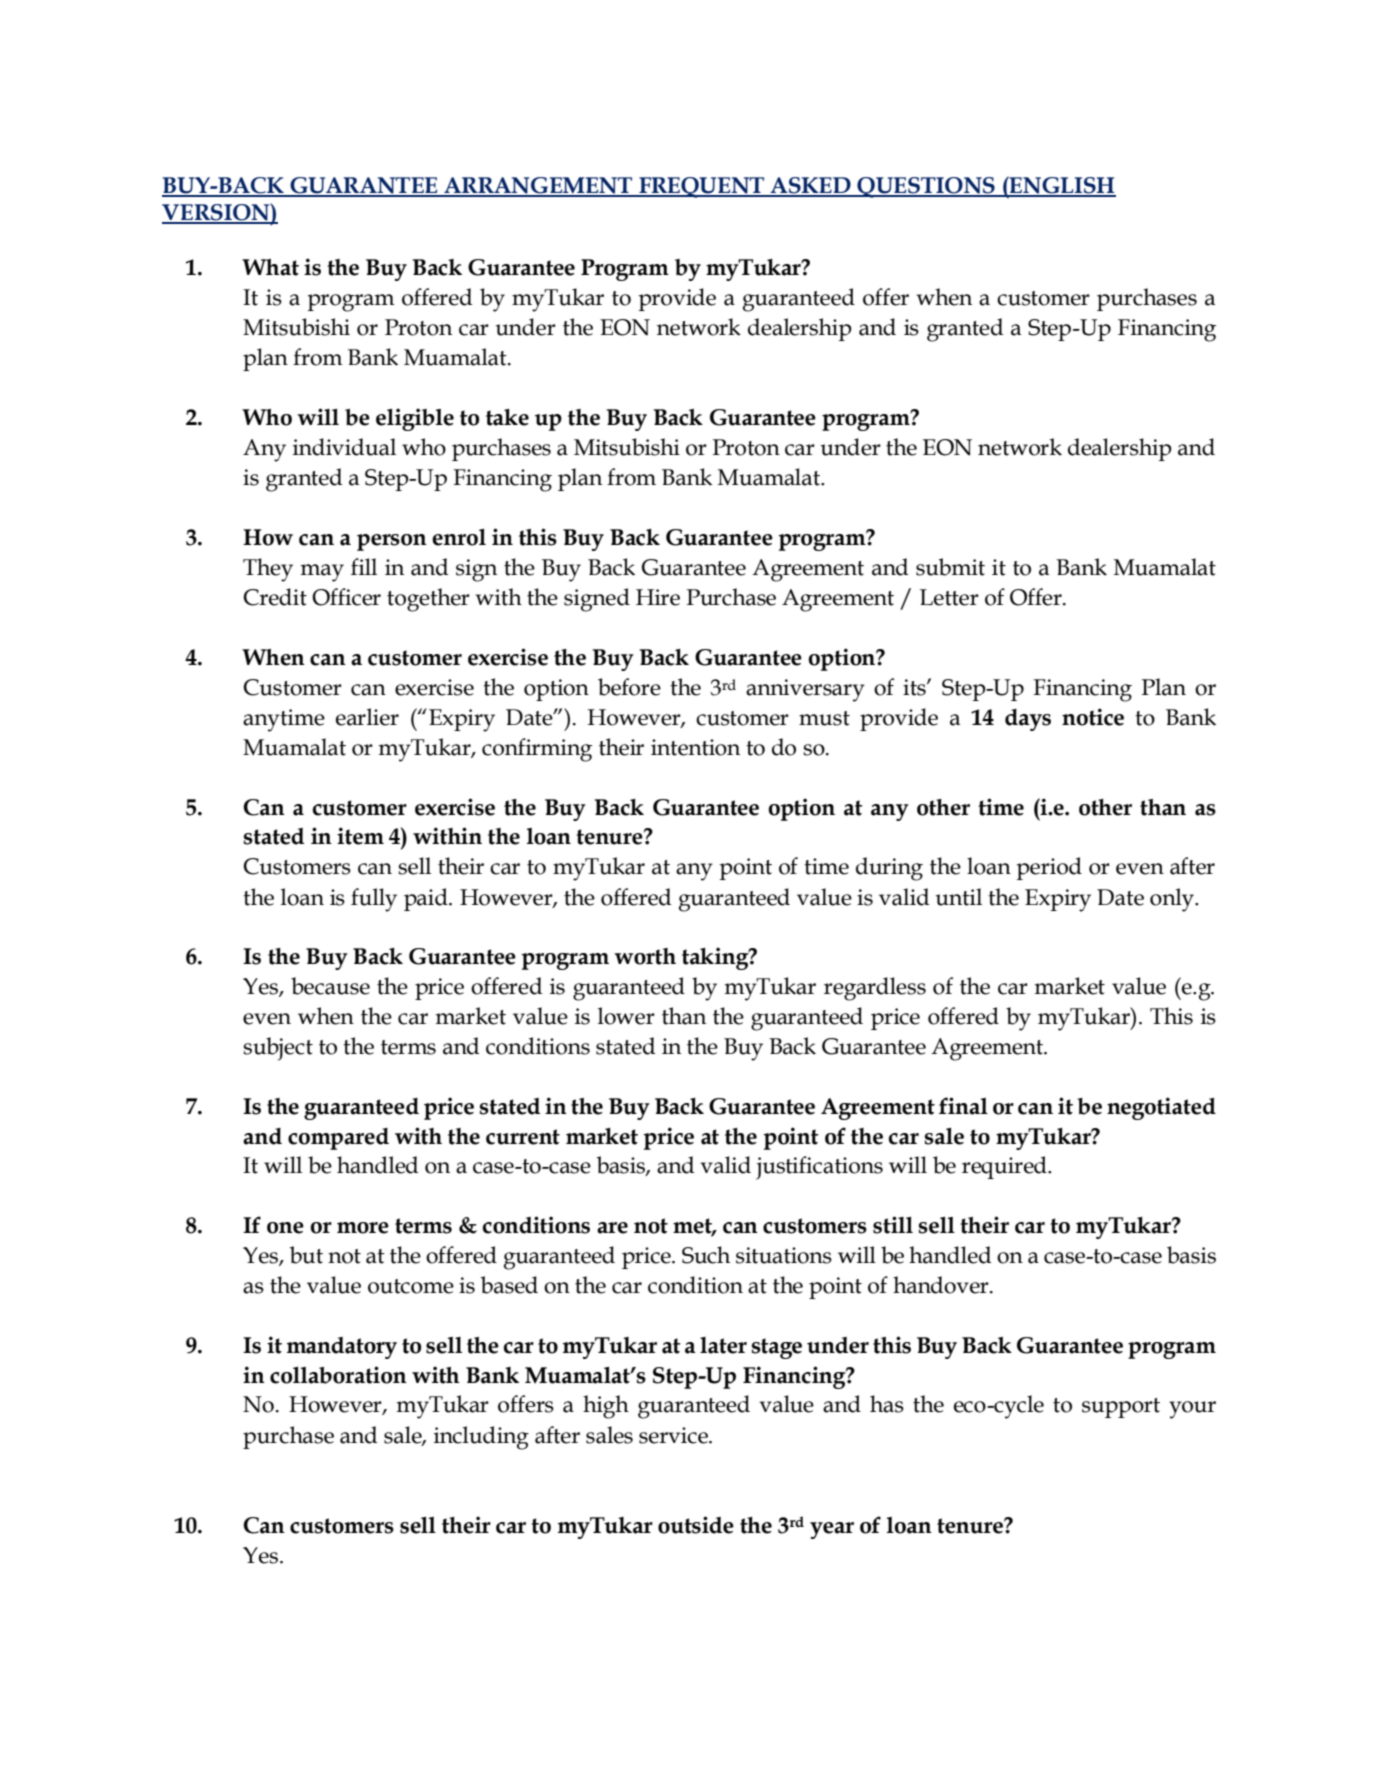  What do you see at coordinates (1161, 1108) in the screenshot?
I see `negotiated` at bounding box center [1161, 1108].
